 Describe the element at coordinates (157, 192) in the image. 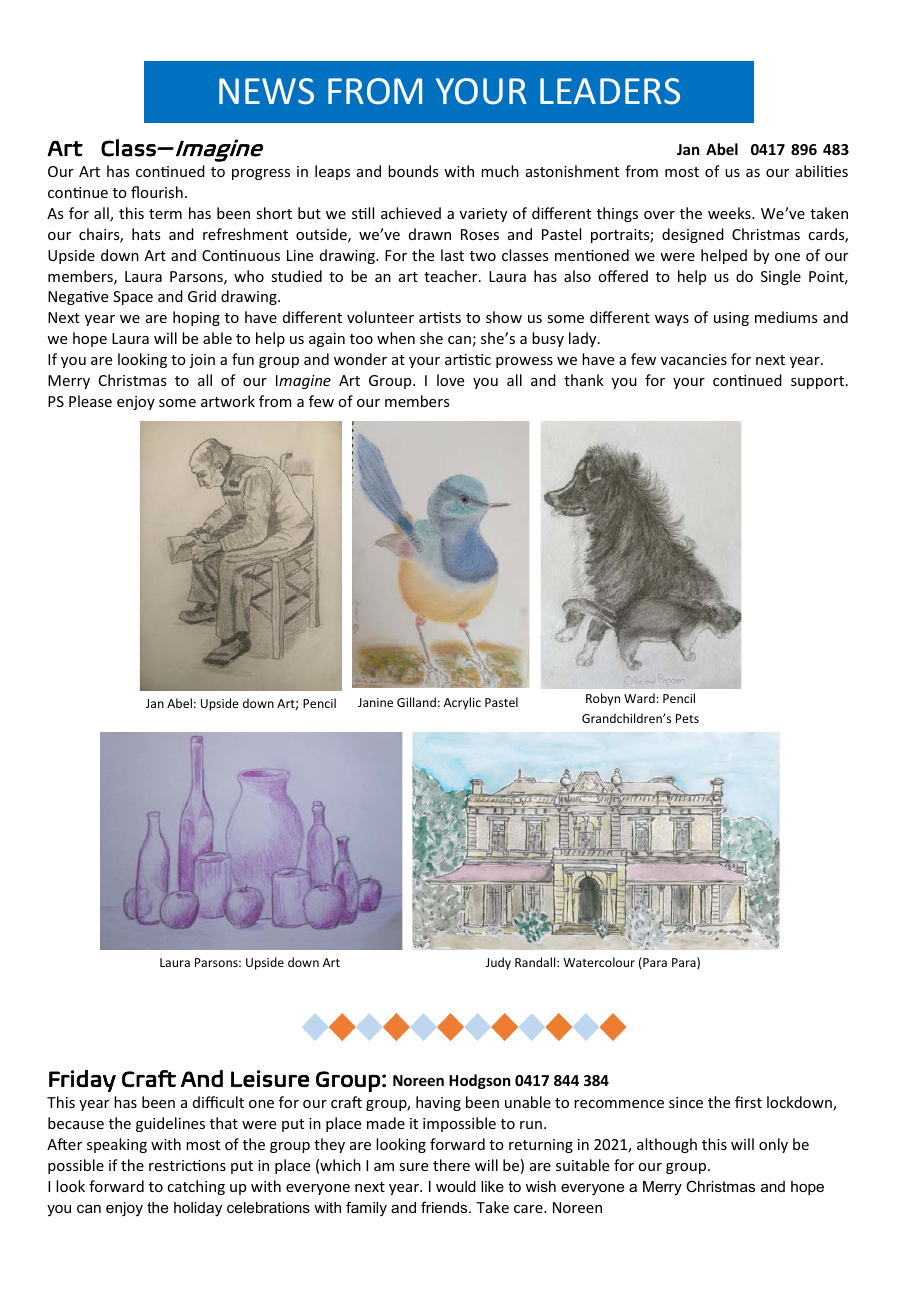

I see `flourish` at that location.
